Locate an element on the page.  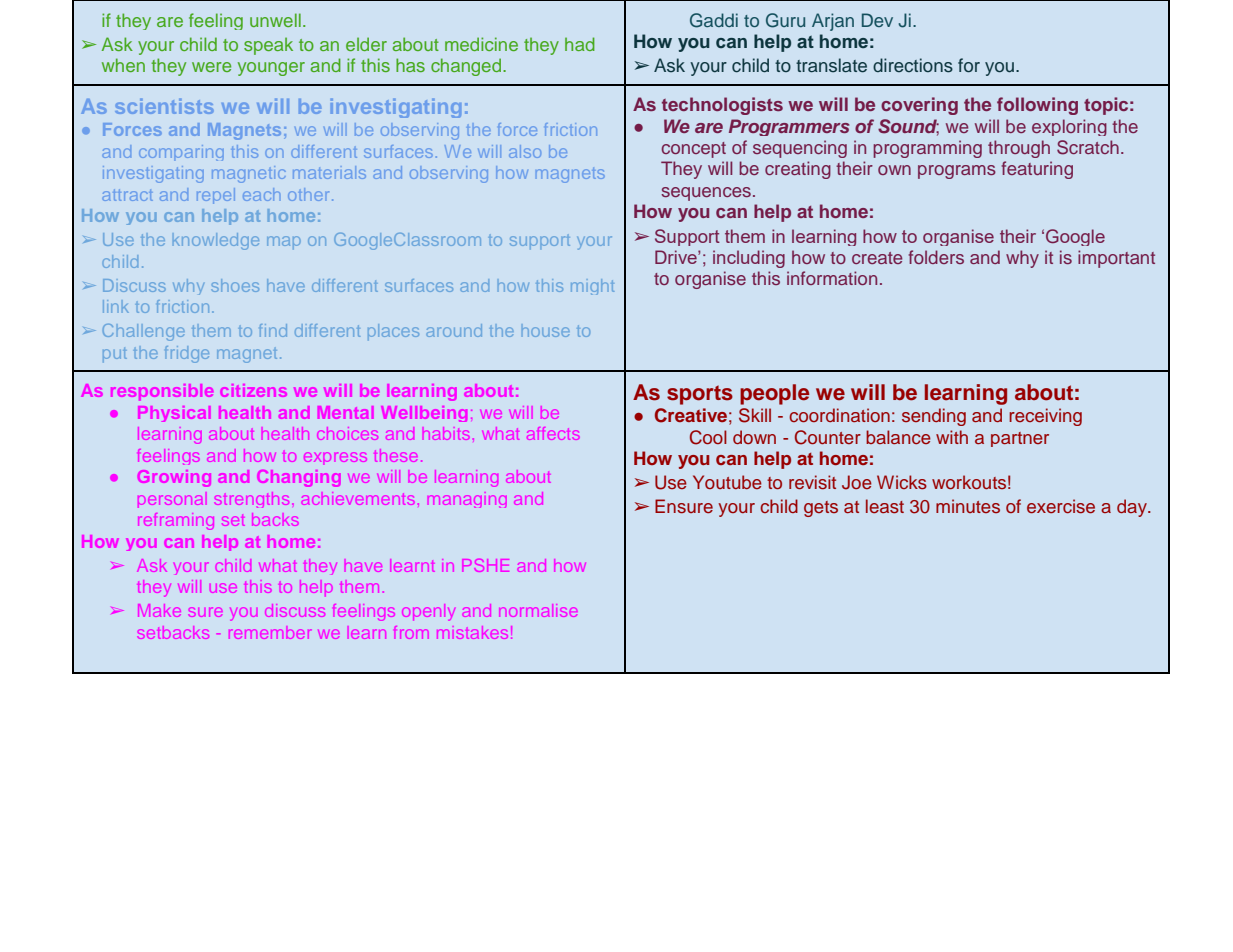
remember is located at coordinates (270, 634).
